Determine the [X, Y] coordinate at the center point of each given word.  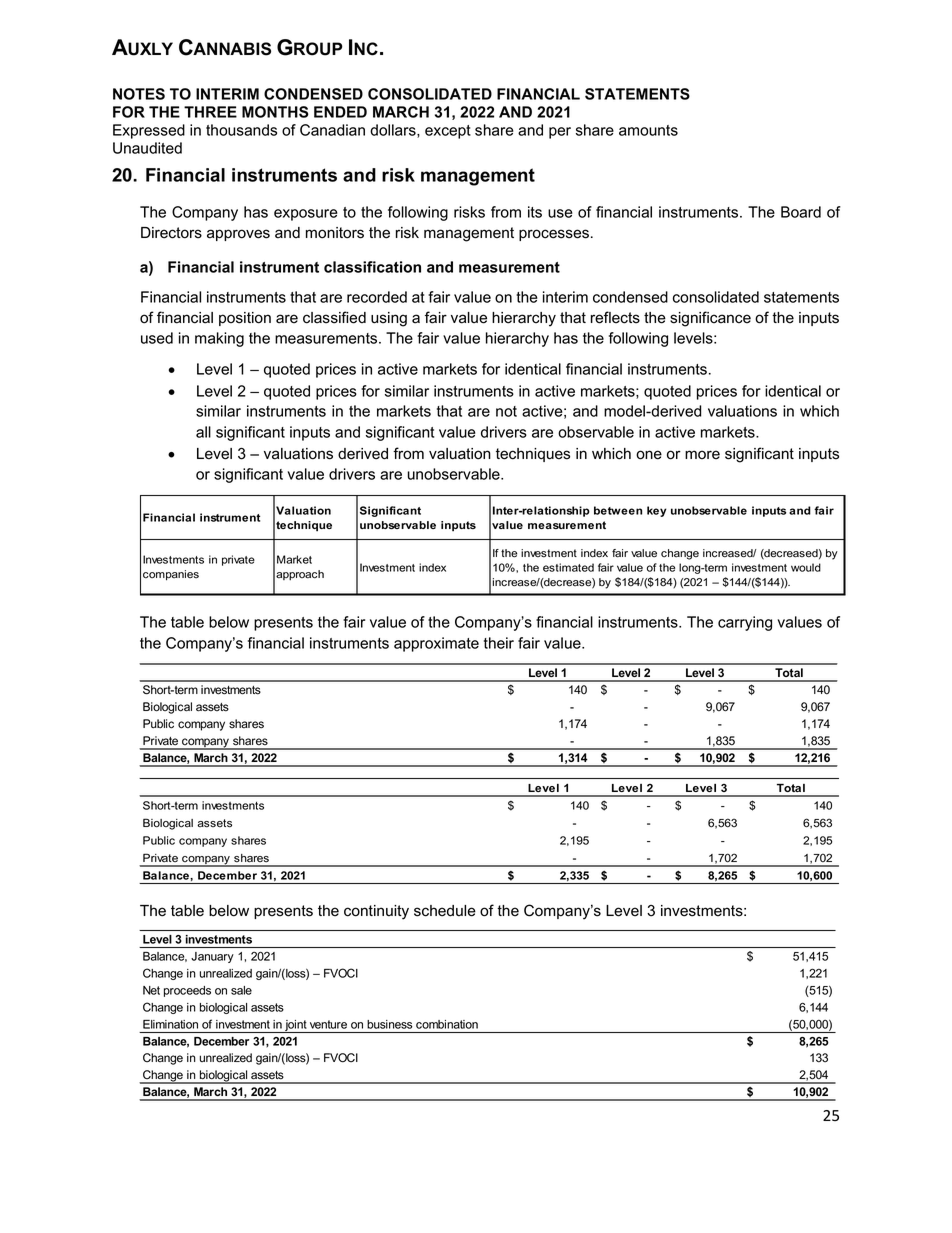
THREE [210, 112]
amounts [648, 130]
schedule [445, 911]
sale [241, 990]
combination [447, 1024]
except [448, 132]
